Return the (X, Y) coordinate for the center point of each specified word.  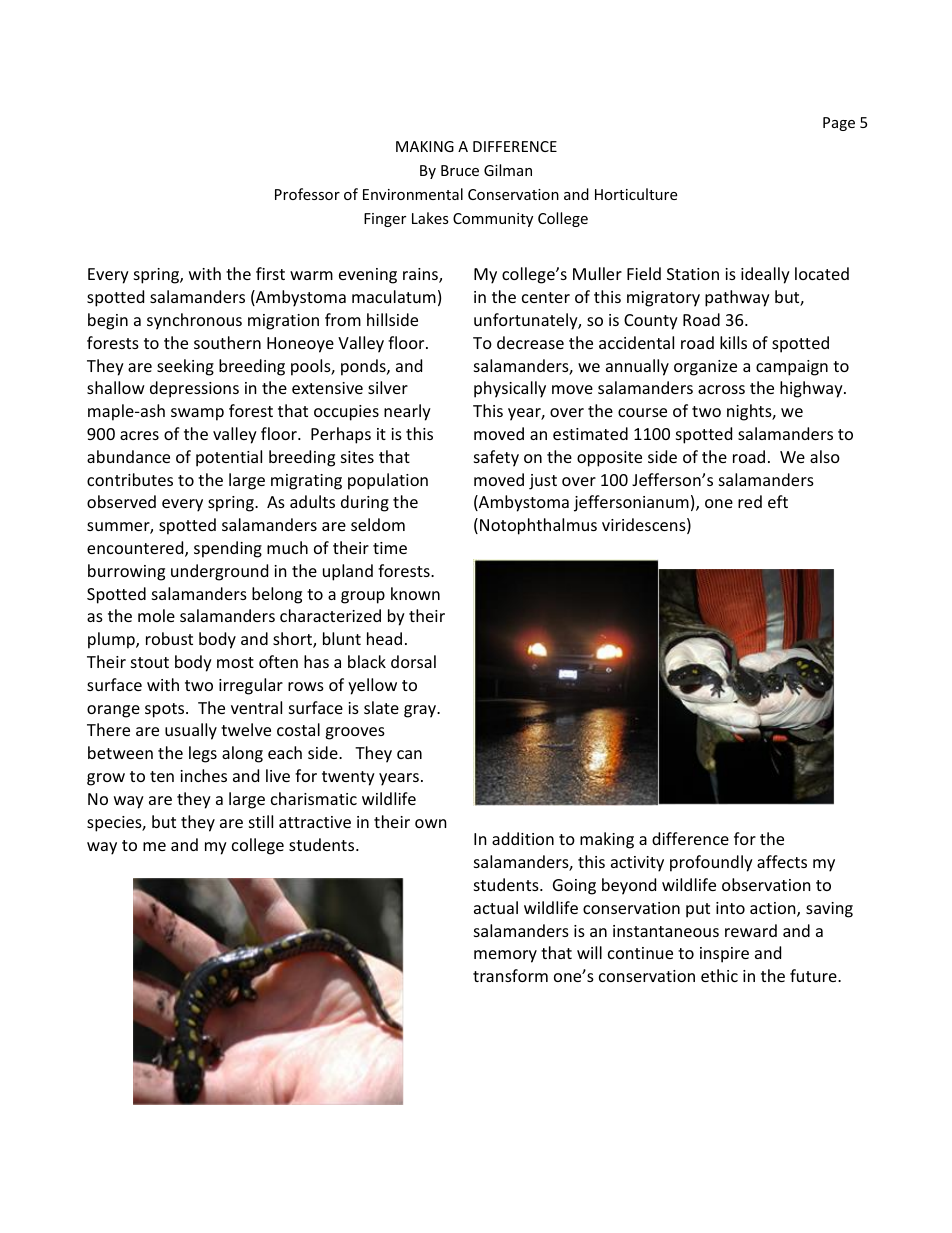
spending (228, 549)
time (390, 548)
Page (839, 124)
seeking (185, 367)
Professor (307, 194)
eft (778, 501)
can (409, 754)
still (261, 821)
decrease (530, 342)
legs (203, 754)
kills (733, 342)
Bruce (460, 170)
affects (782, 861)
